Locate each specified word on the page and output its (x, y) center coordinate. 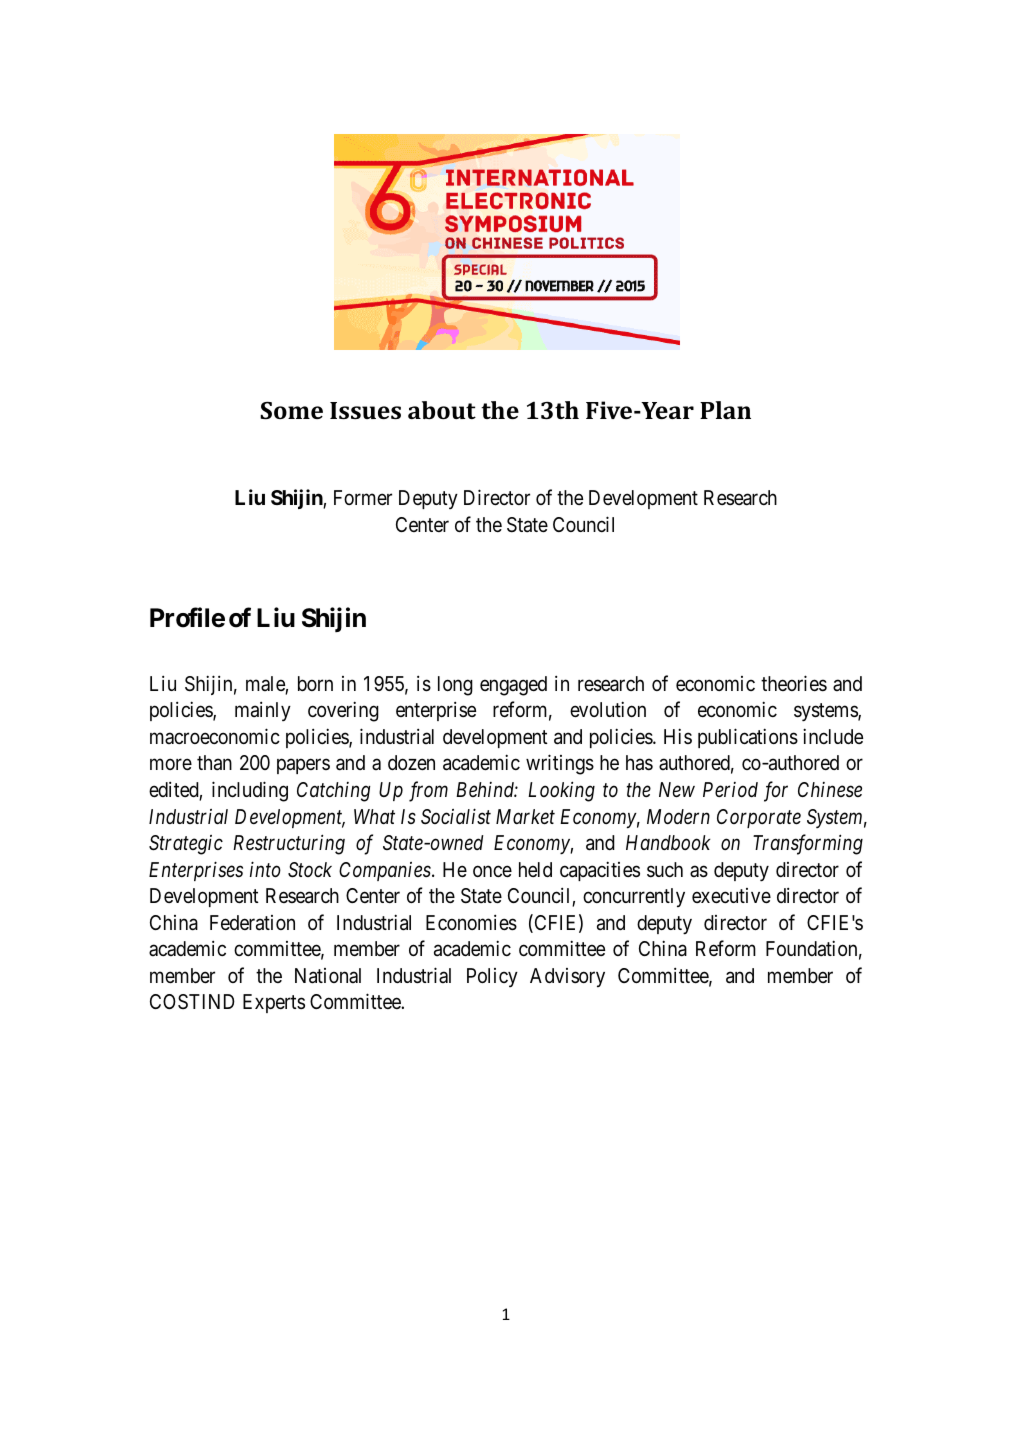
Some (291, 410)
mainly (263, 711)
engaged (513, 686)
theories (794, 683)
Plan (725, 410)
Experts (274, 1003)
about (442, 410)
